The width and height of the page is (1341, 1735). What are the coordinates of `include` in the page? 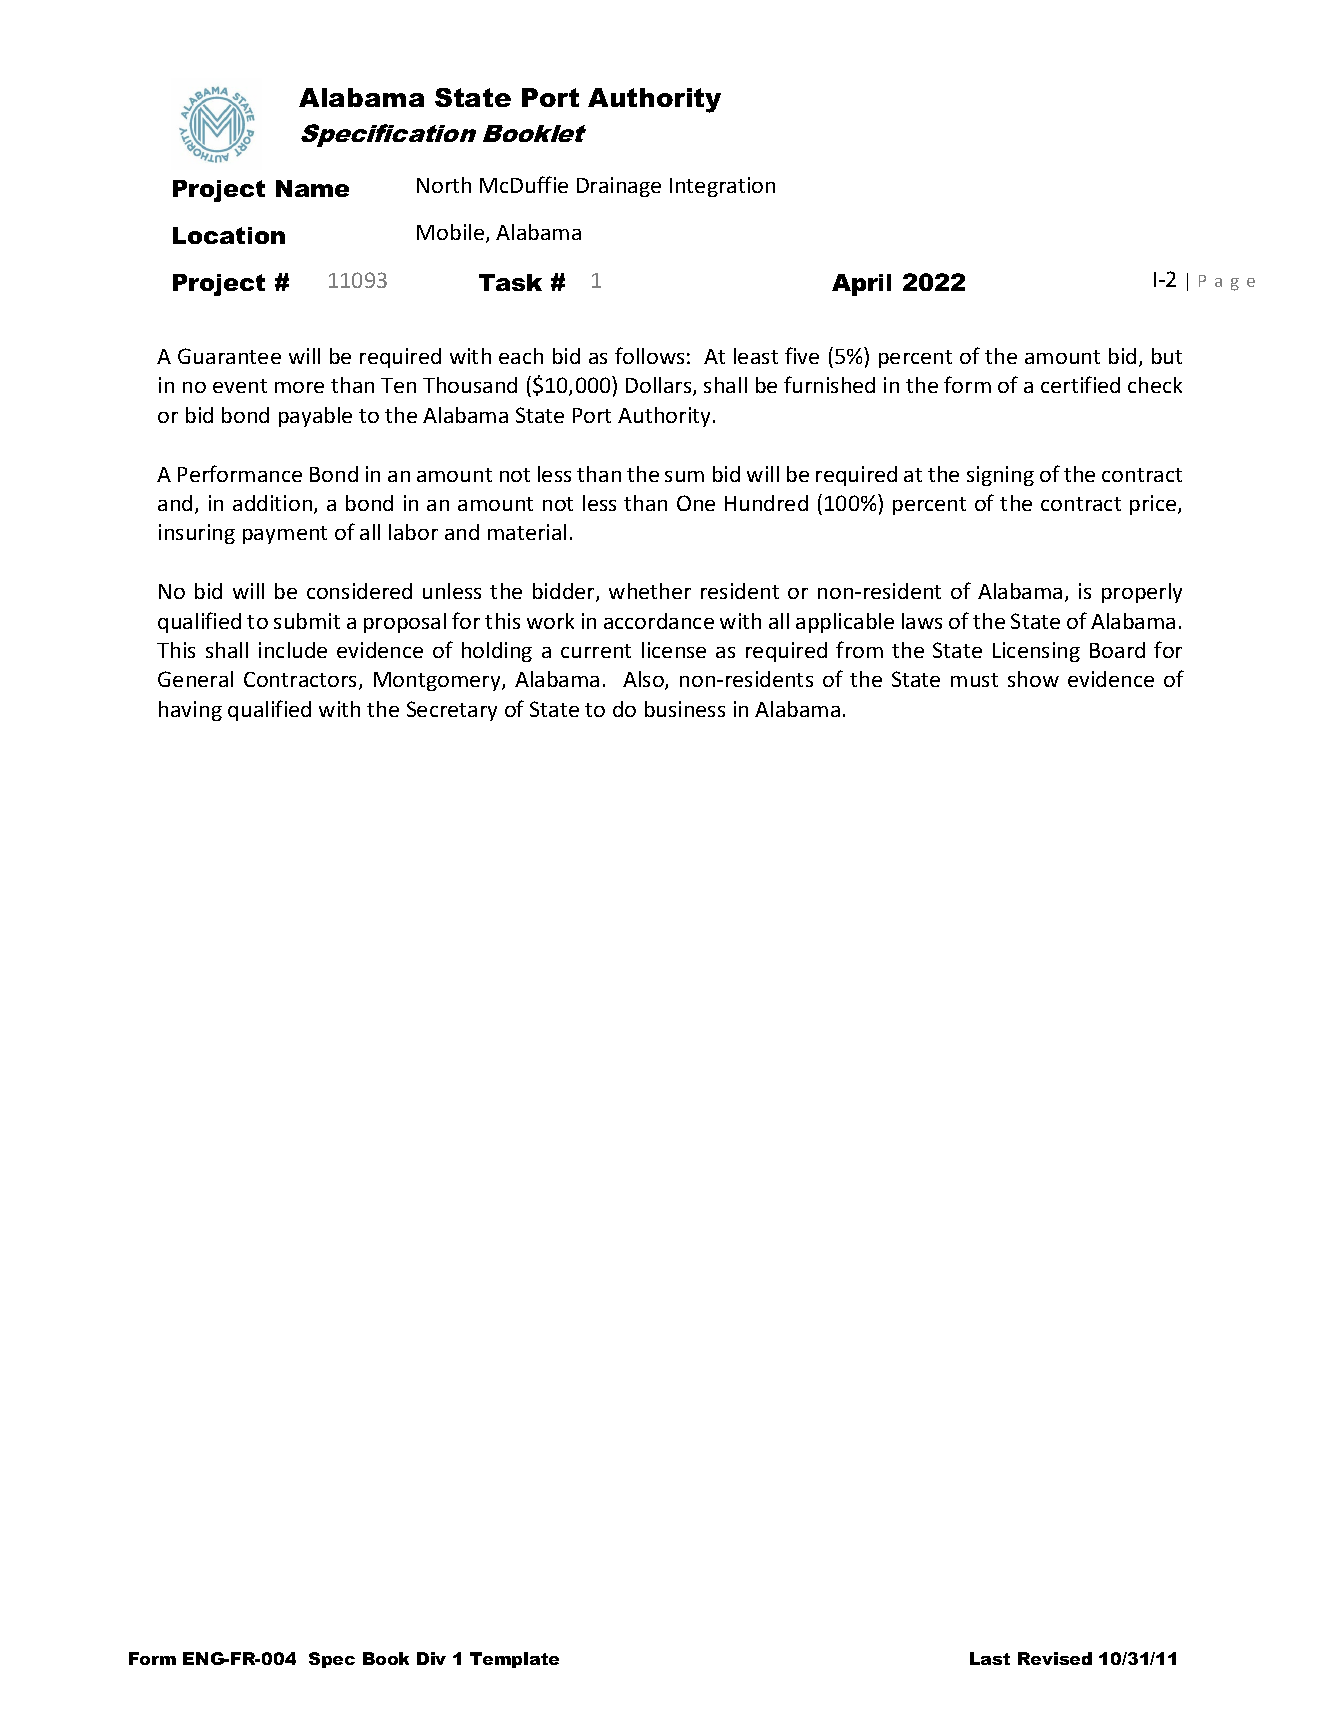 It's located at (293, 650).
